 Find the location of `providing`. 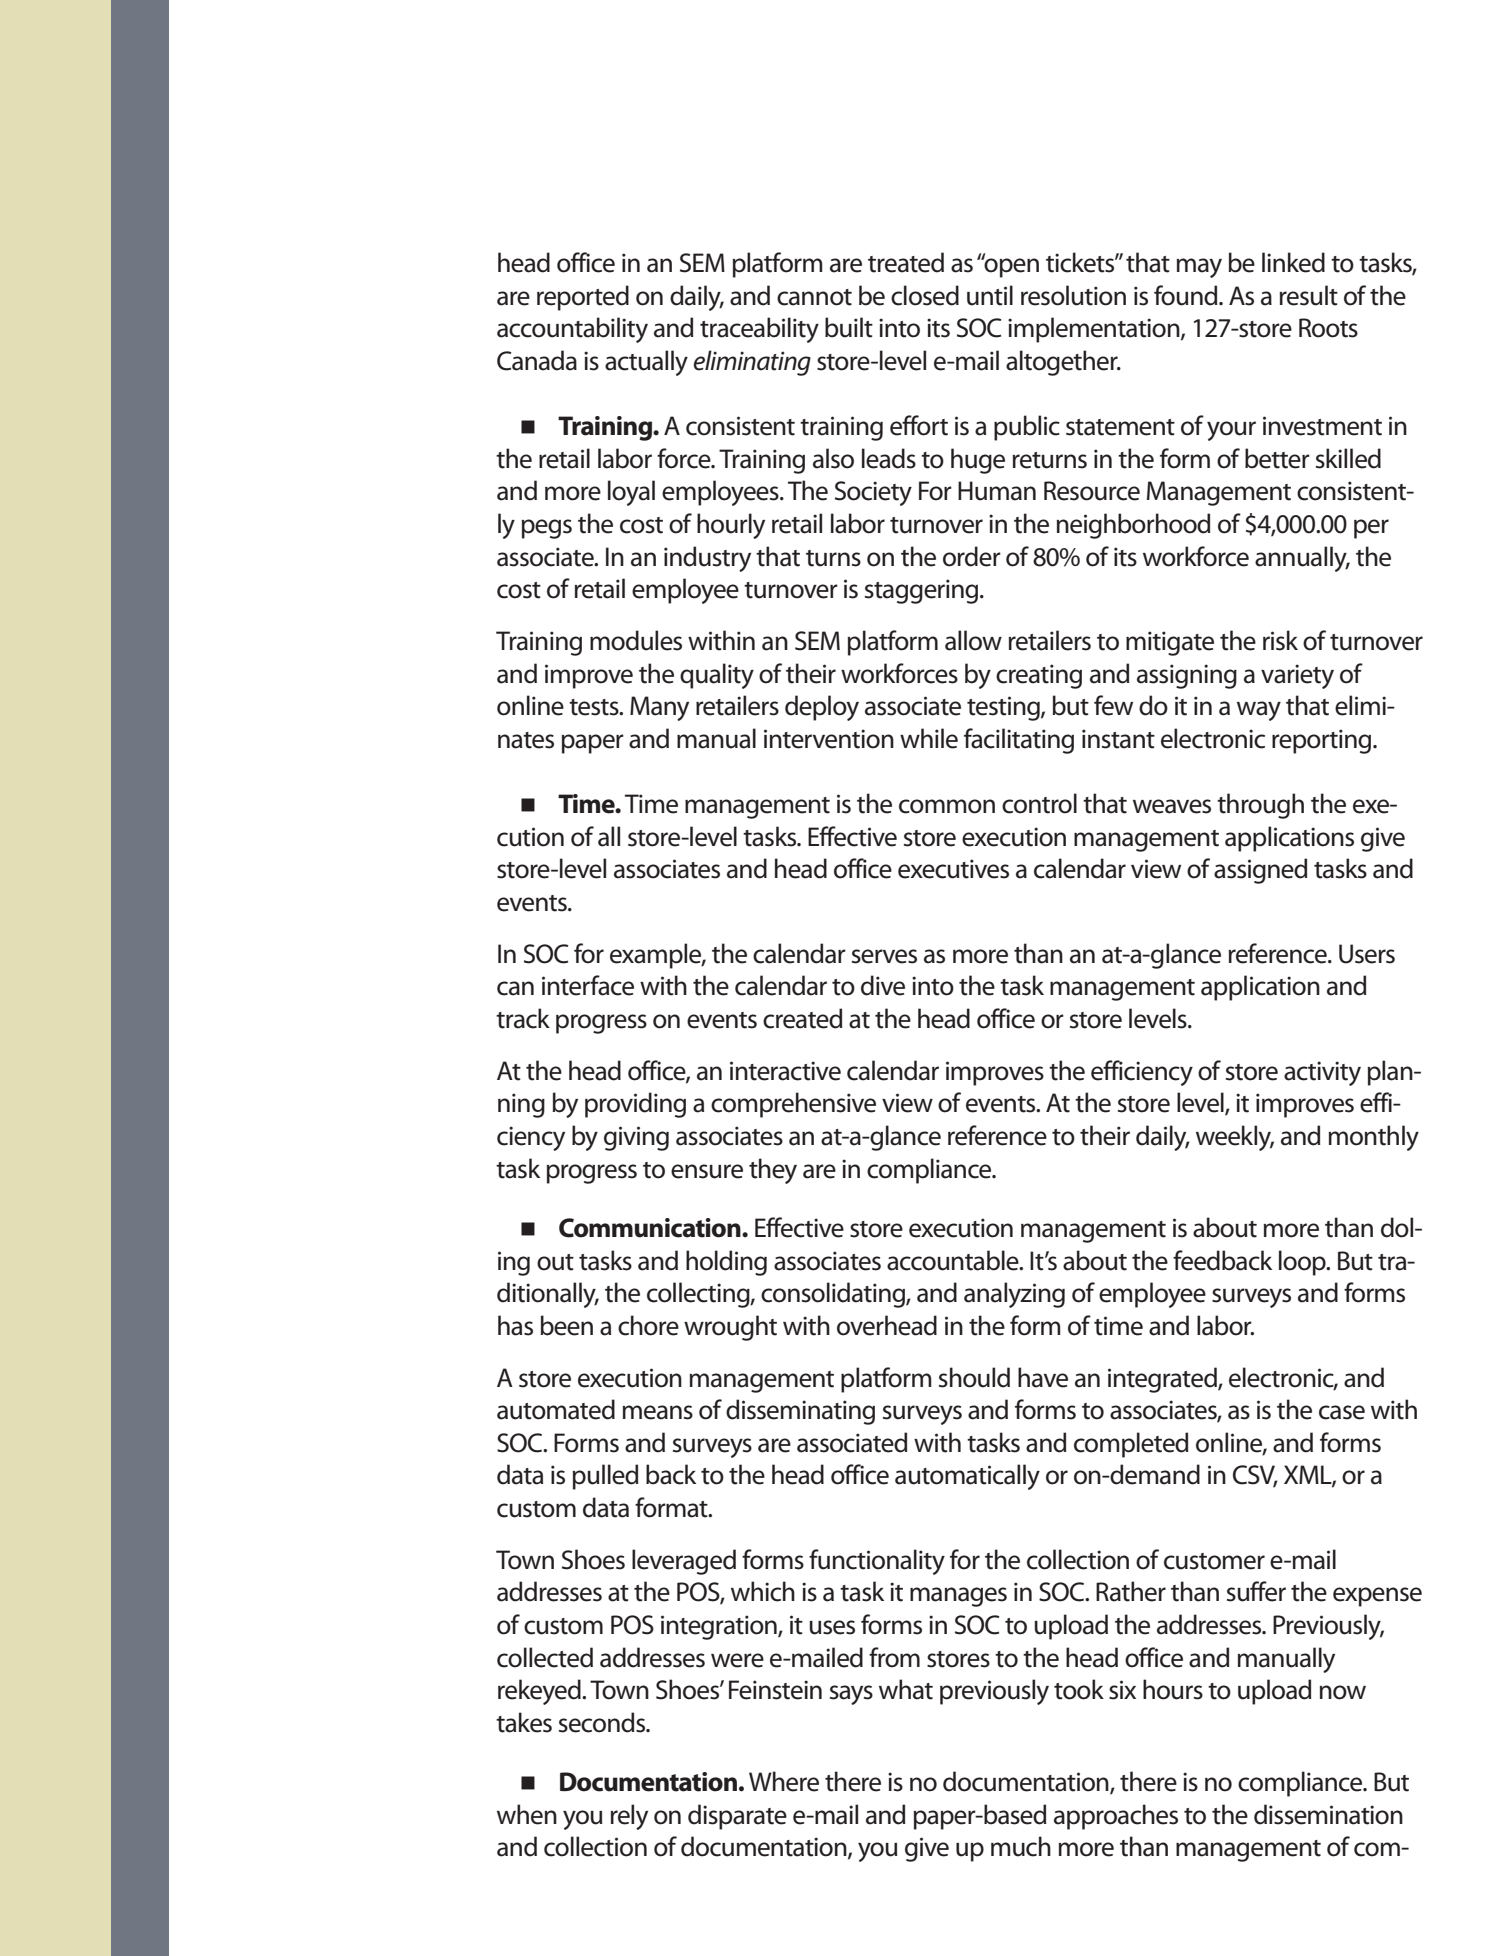

providing is located at coordinates (635, 1105).
